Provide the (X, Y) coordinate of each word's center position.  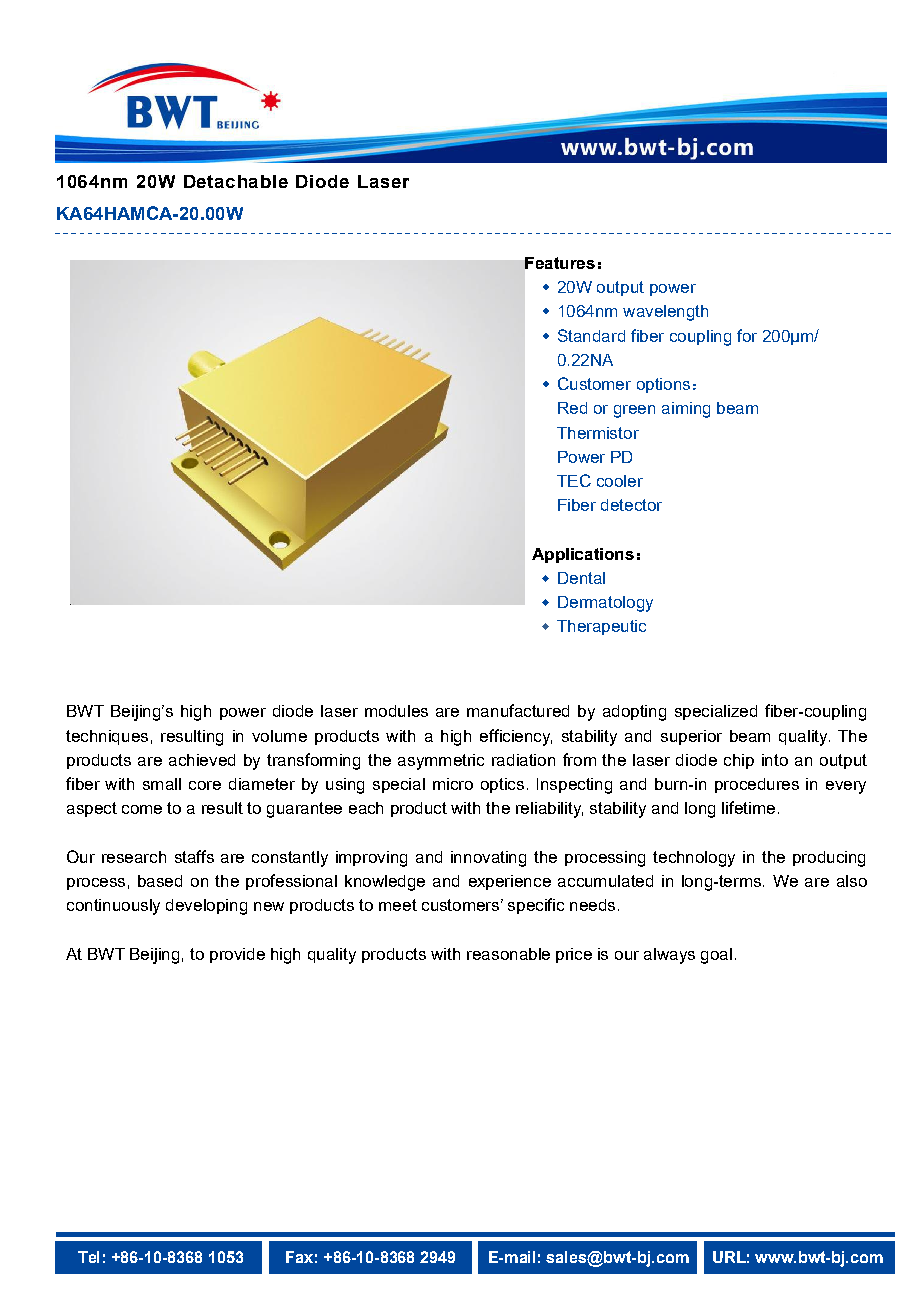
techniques (107, 737)
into (775, 760)
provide (237, 955)
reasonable (508, 954)
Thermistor (598, 433)
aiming (686, 410)
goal (716, 956)
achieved (202, 760)
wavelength (665, 313)
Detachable (236, 181)
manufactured (518, 710)
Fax (299, 1257)
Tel (88, 1257)
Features (560, 263)
